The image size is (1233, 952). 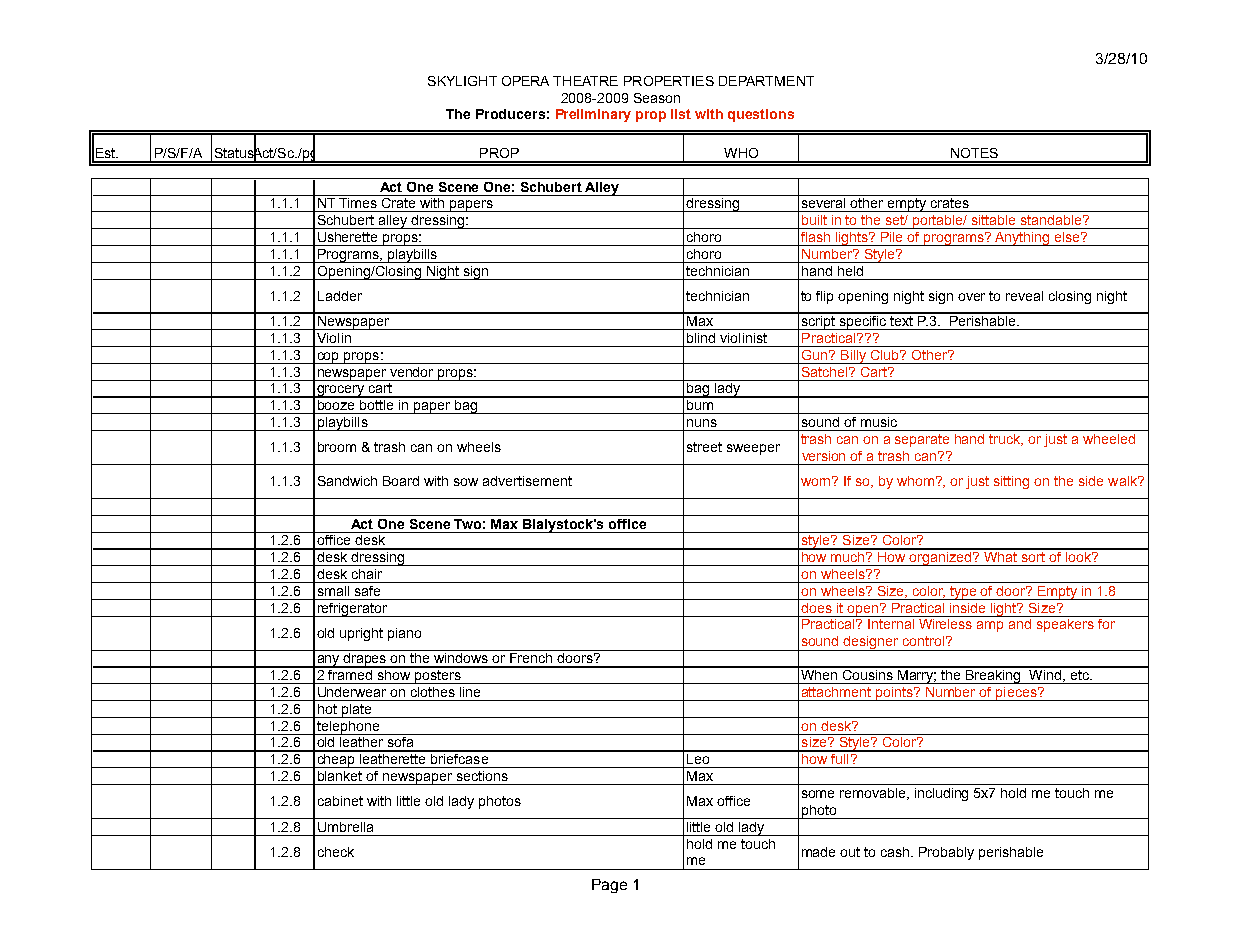 I want to click on check, so click(x=336, y=852).
